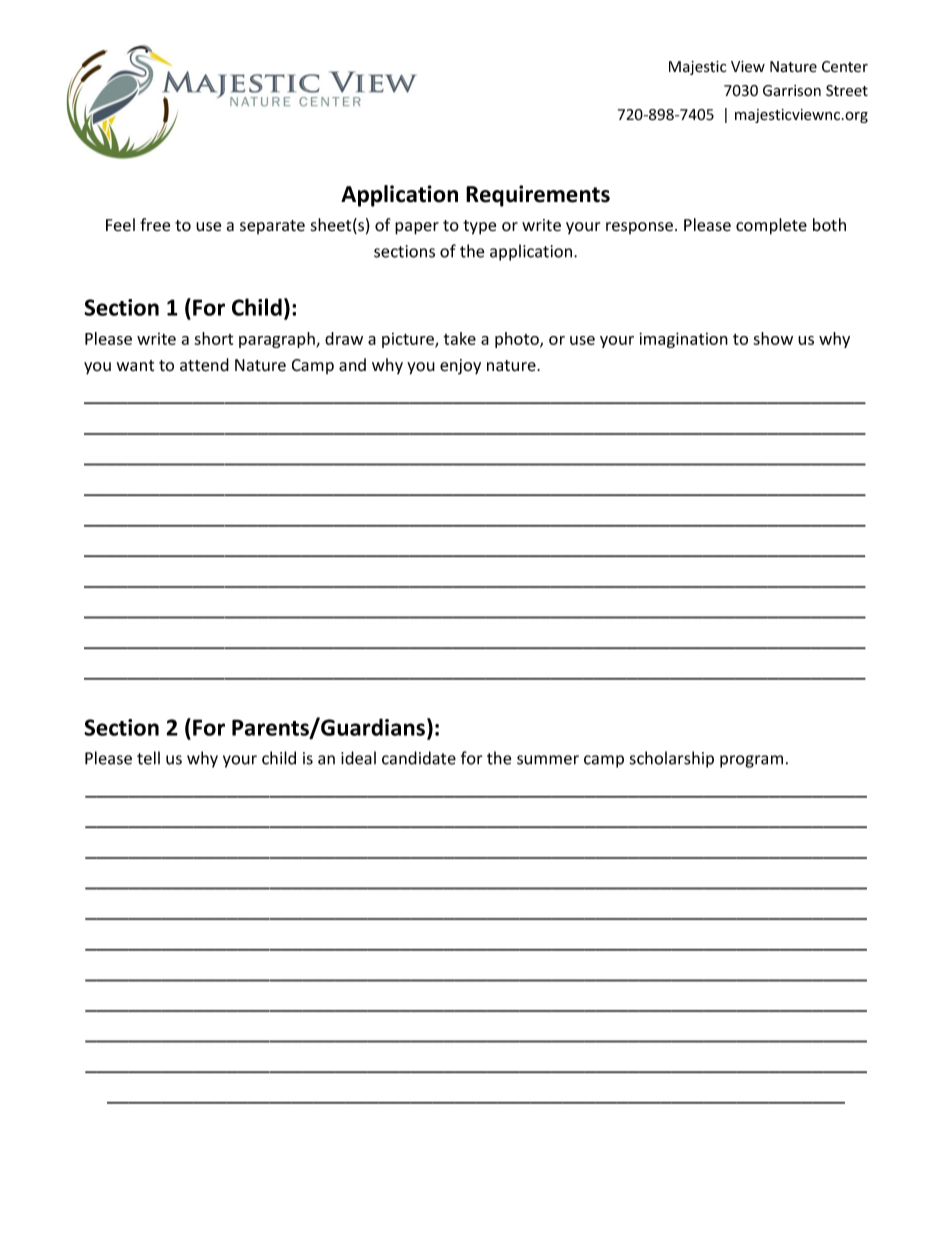 The height and width of the screenshot is (1233, 952). What do you see at coordinates (792, 91) in the screenshot?
I see `Garrison` at bounding box center [792, 91].
